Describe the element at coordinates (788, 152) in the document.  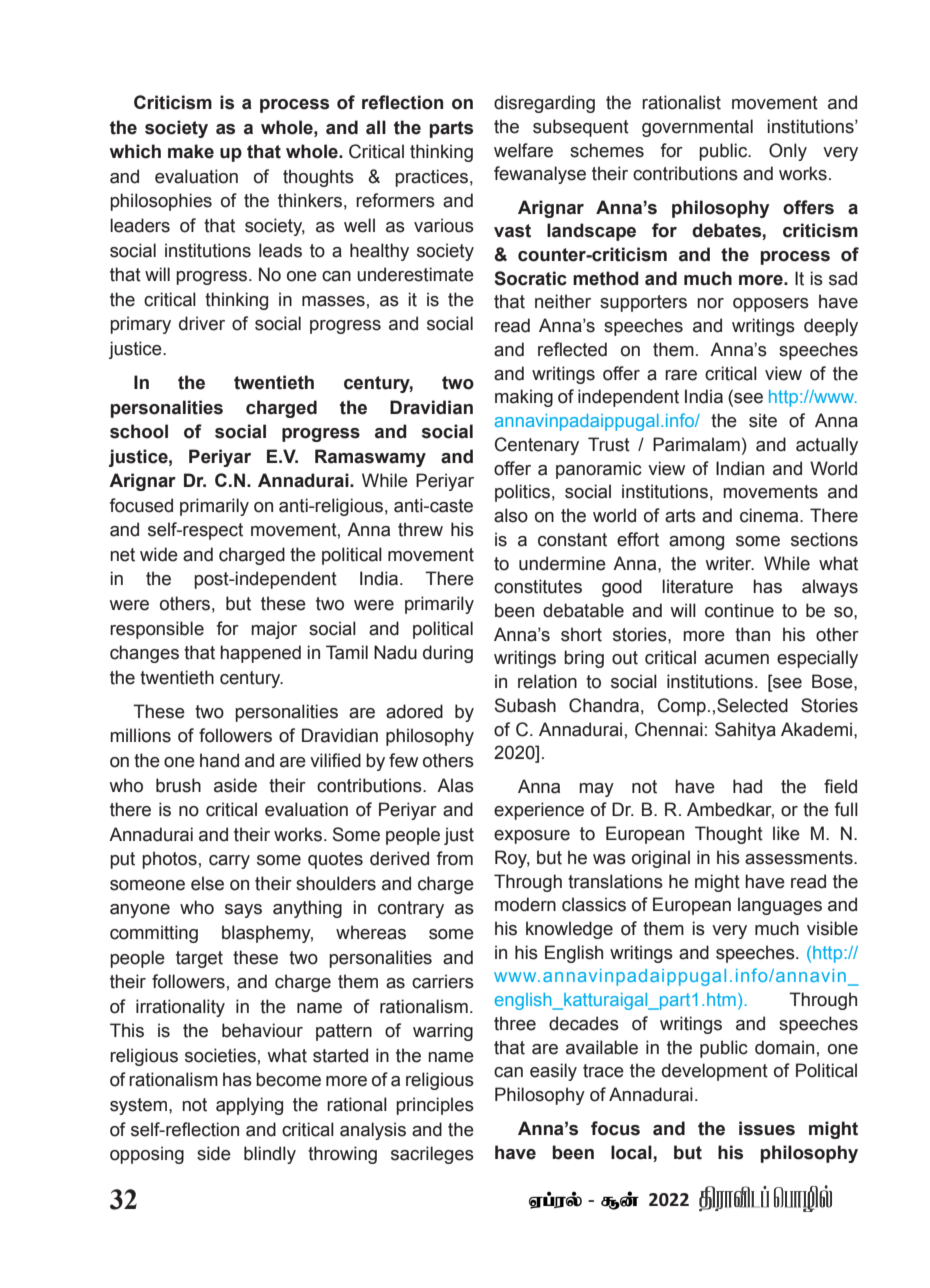
I see `Only` at that location.
